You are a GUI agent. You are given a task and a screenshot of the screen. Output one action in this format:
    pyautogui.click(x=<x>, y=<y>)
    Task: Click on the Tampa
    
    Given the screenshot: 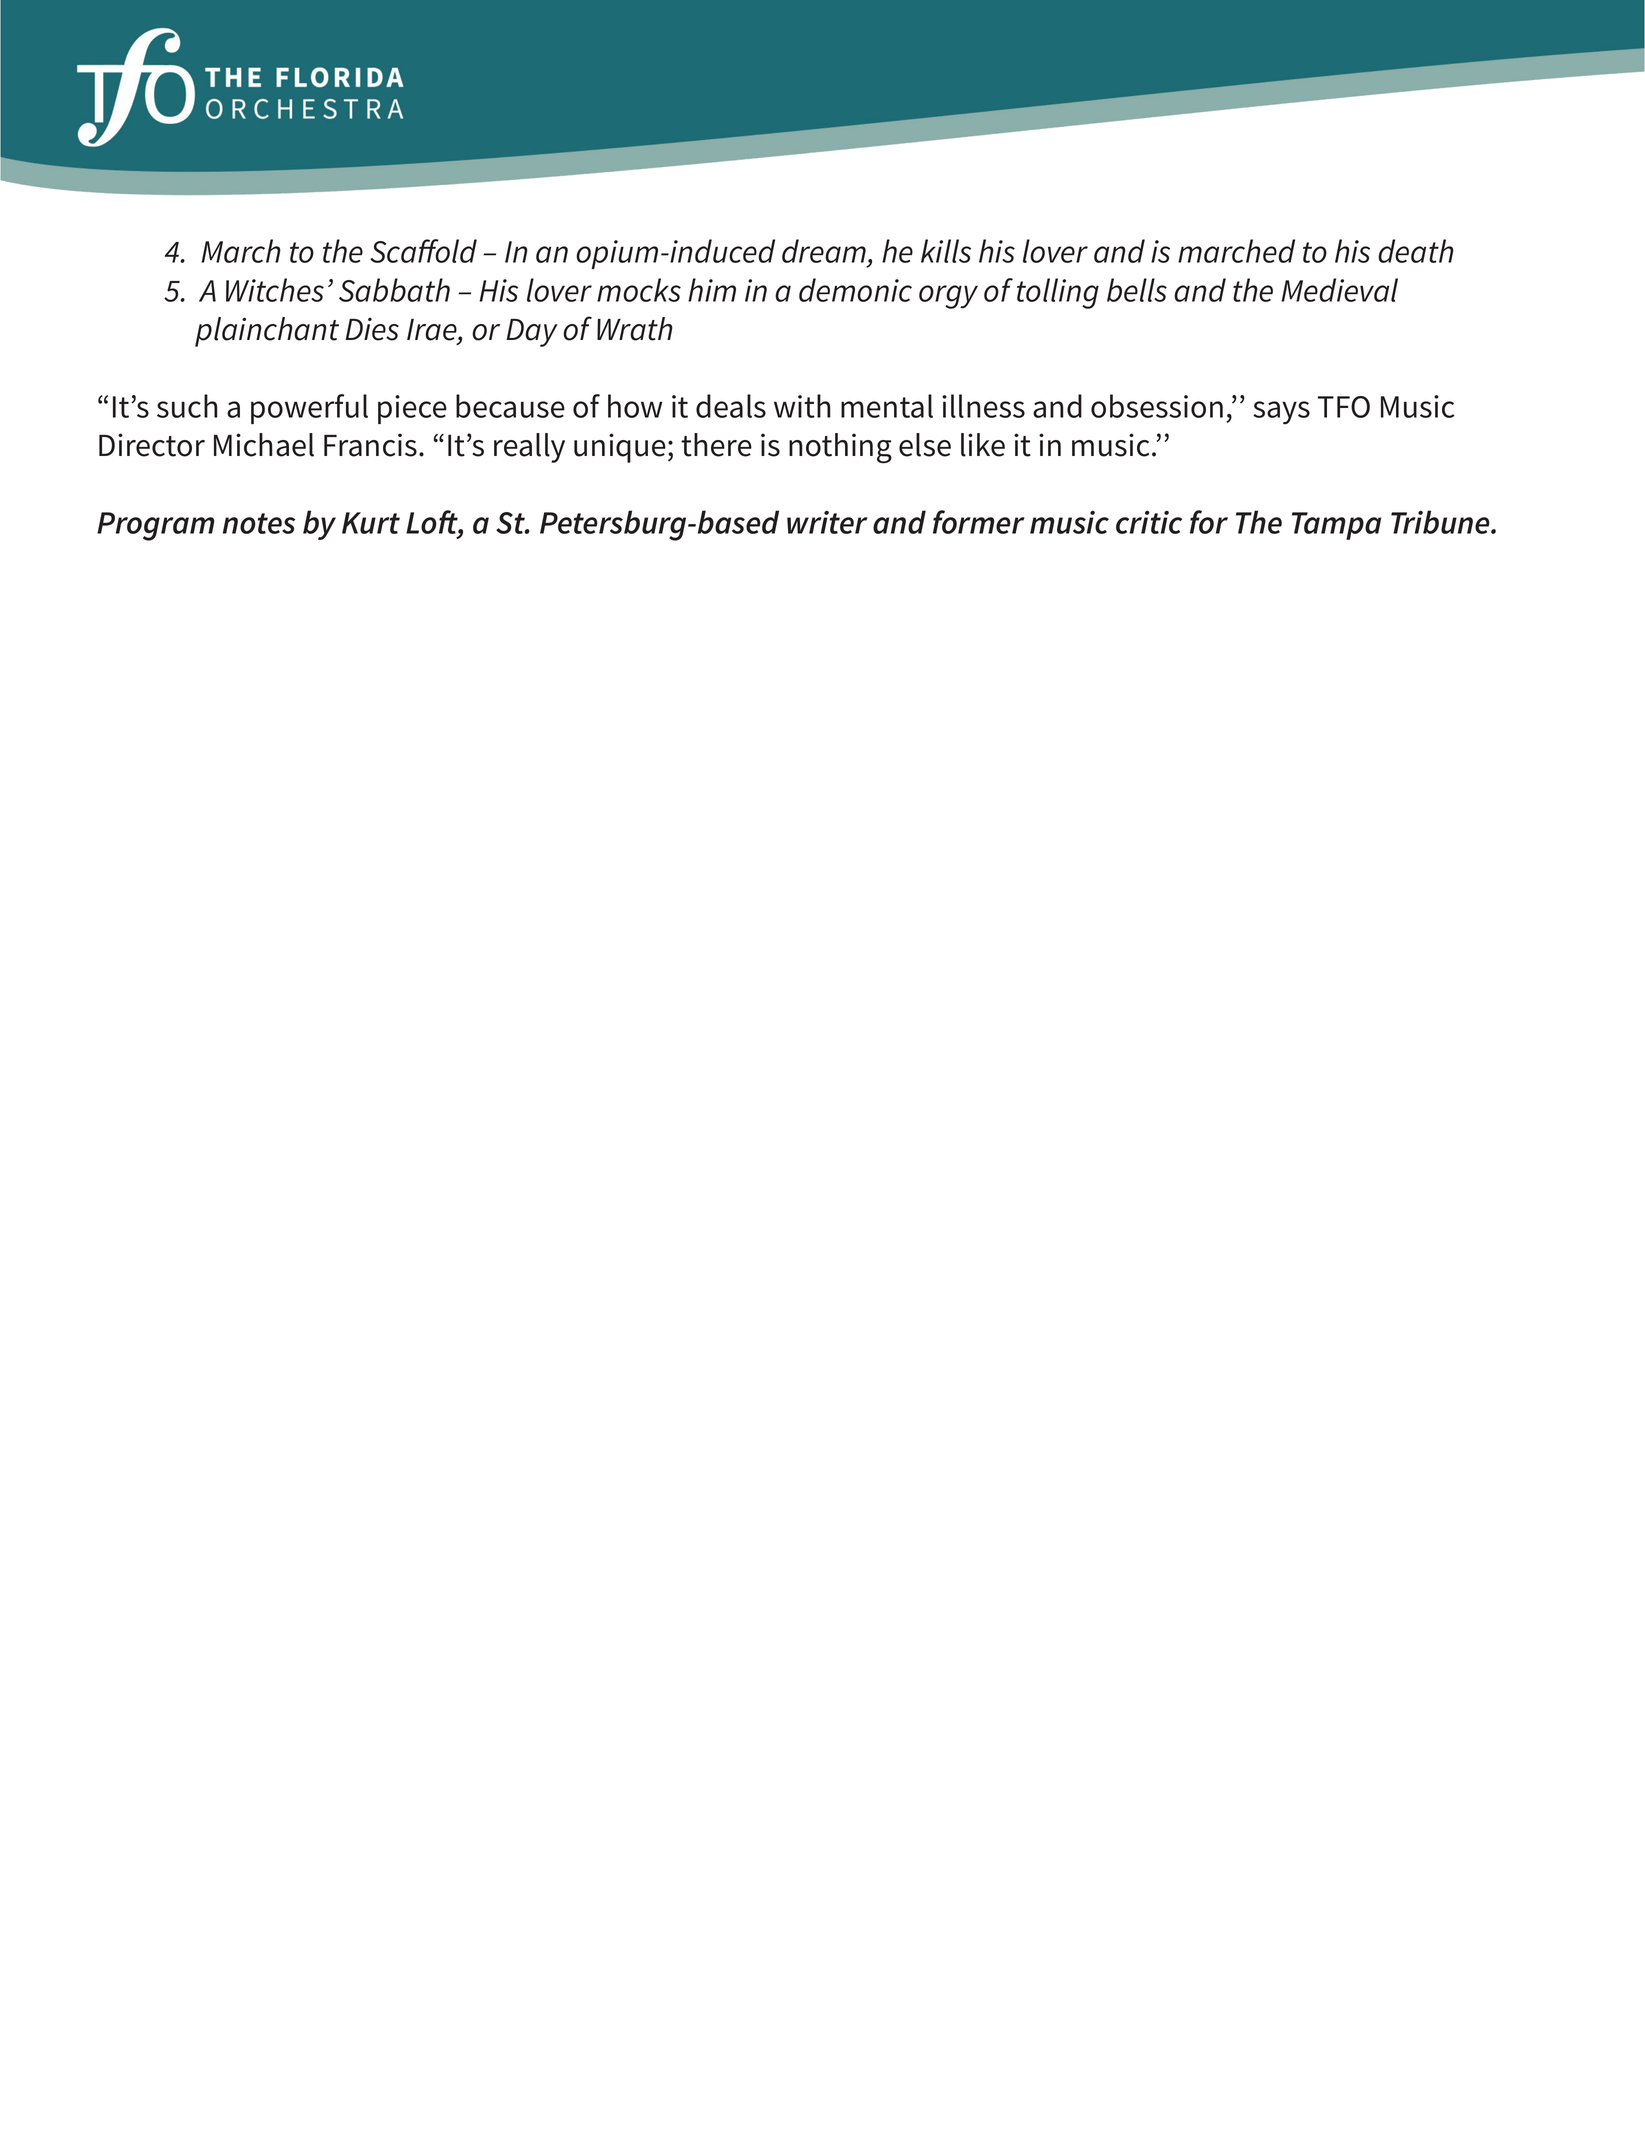 What is the action you would take?
    pyautogui.click(x=1336, y=526)
